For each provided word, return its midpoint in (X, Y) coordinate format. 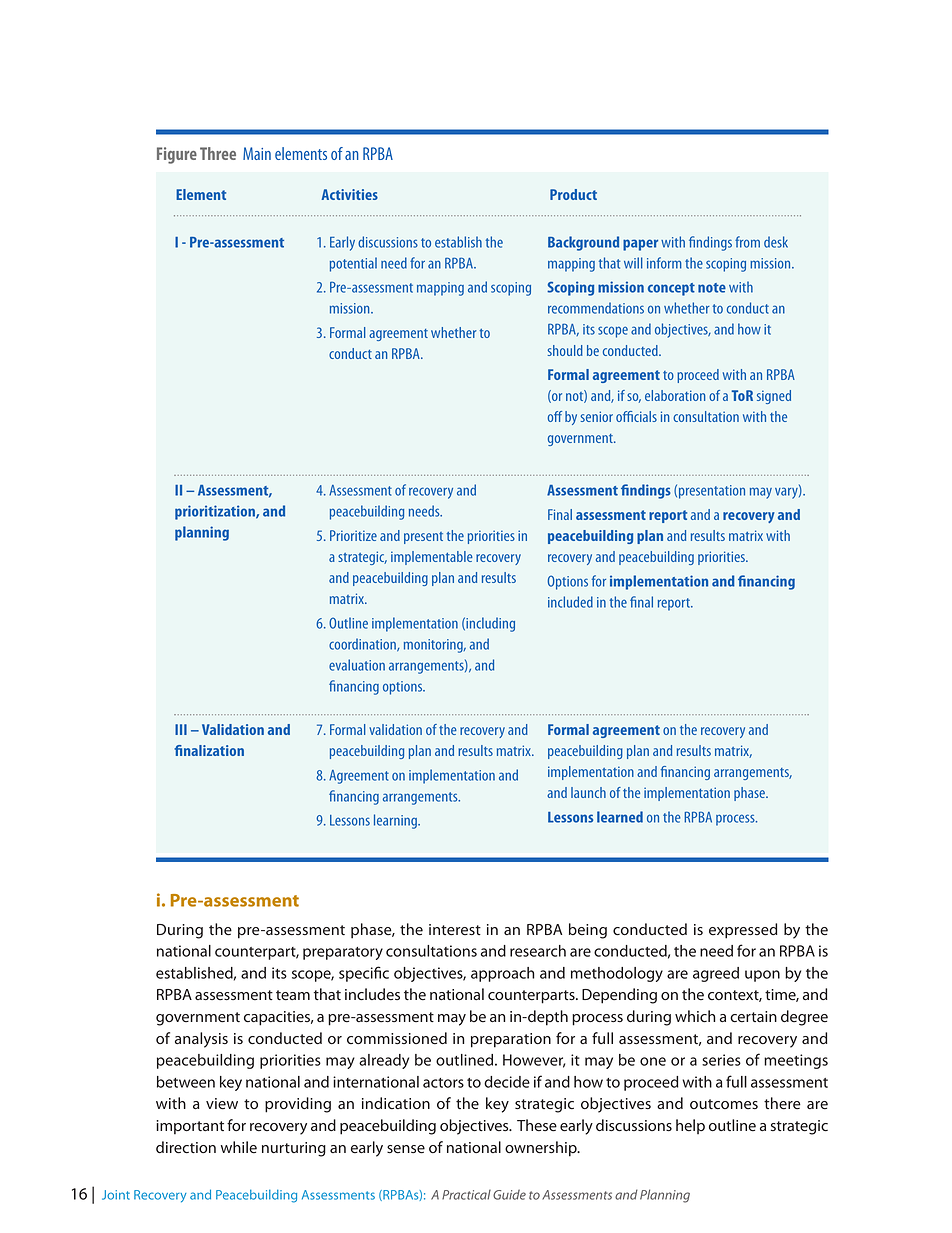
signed (774, 397)
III (181, 729)
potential (353, 264)
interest (455, 930)
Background (583, 243)
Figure (177, 155)
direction (186, 1147)
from (747, 242)
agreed (716, 974)
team (293, 995)
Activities (349, 194)
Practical (466, 1195)
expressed (743, 931)
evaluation (357, 665)
